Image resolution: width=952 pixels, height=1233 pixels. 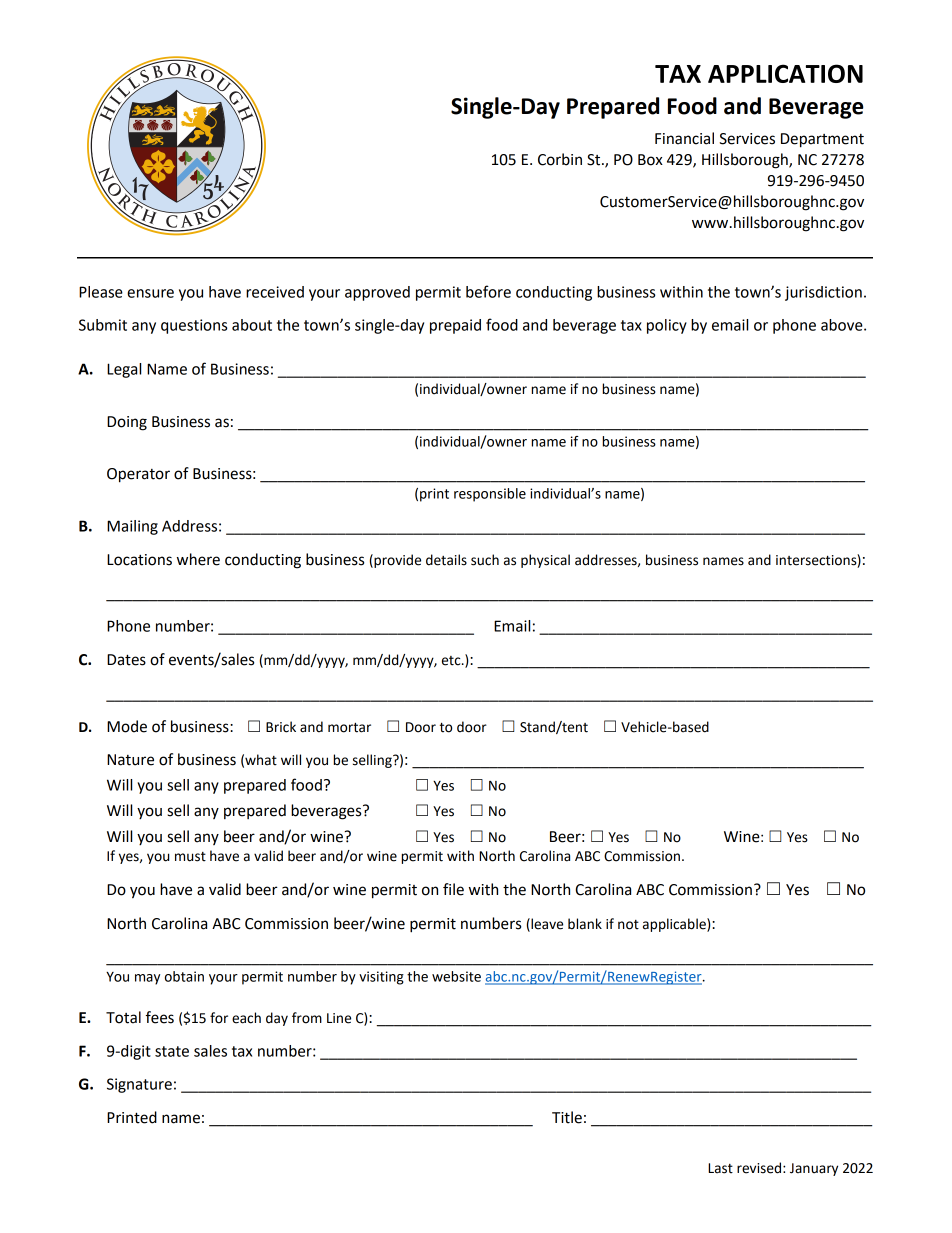 I want to click on Services, so click(x=747, y=139).
